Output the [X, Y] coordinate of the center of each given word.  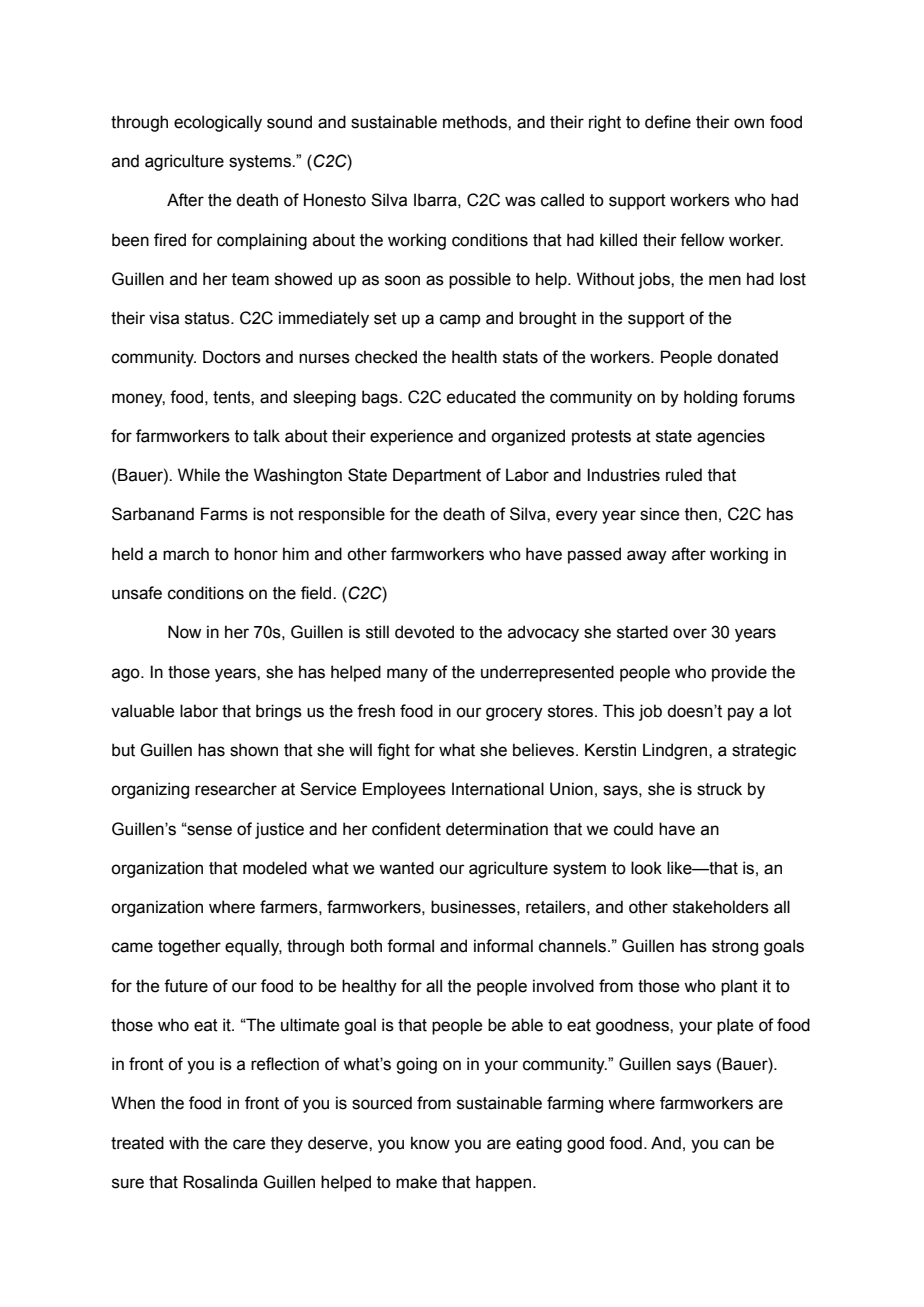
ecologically [218, 123]
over [690, 633]
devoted [424, 632]
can [737, 1144]
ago [127, 675]
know [430, 1143]
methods [476, 122]
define [668, 122]
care [249, 1144]
